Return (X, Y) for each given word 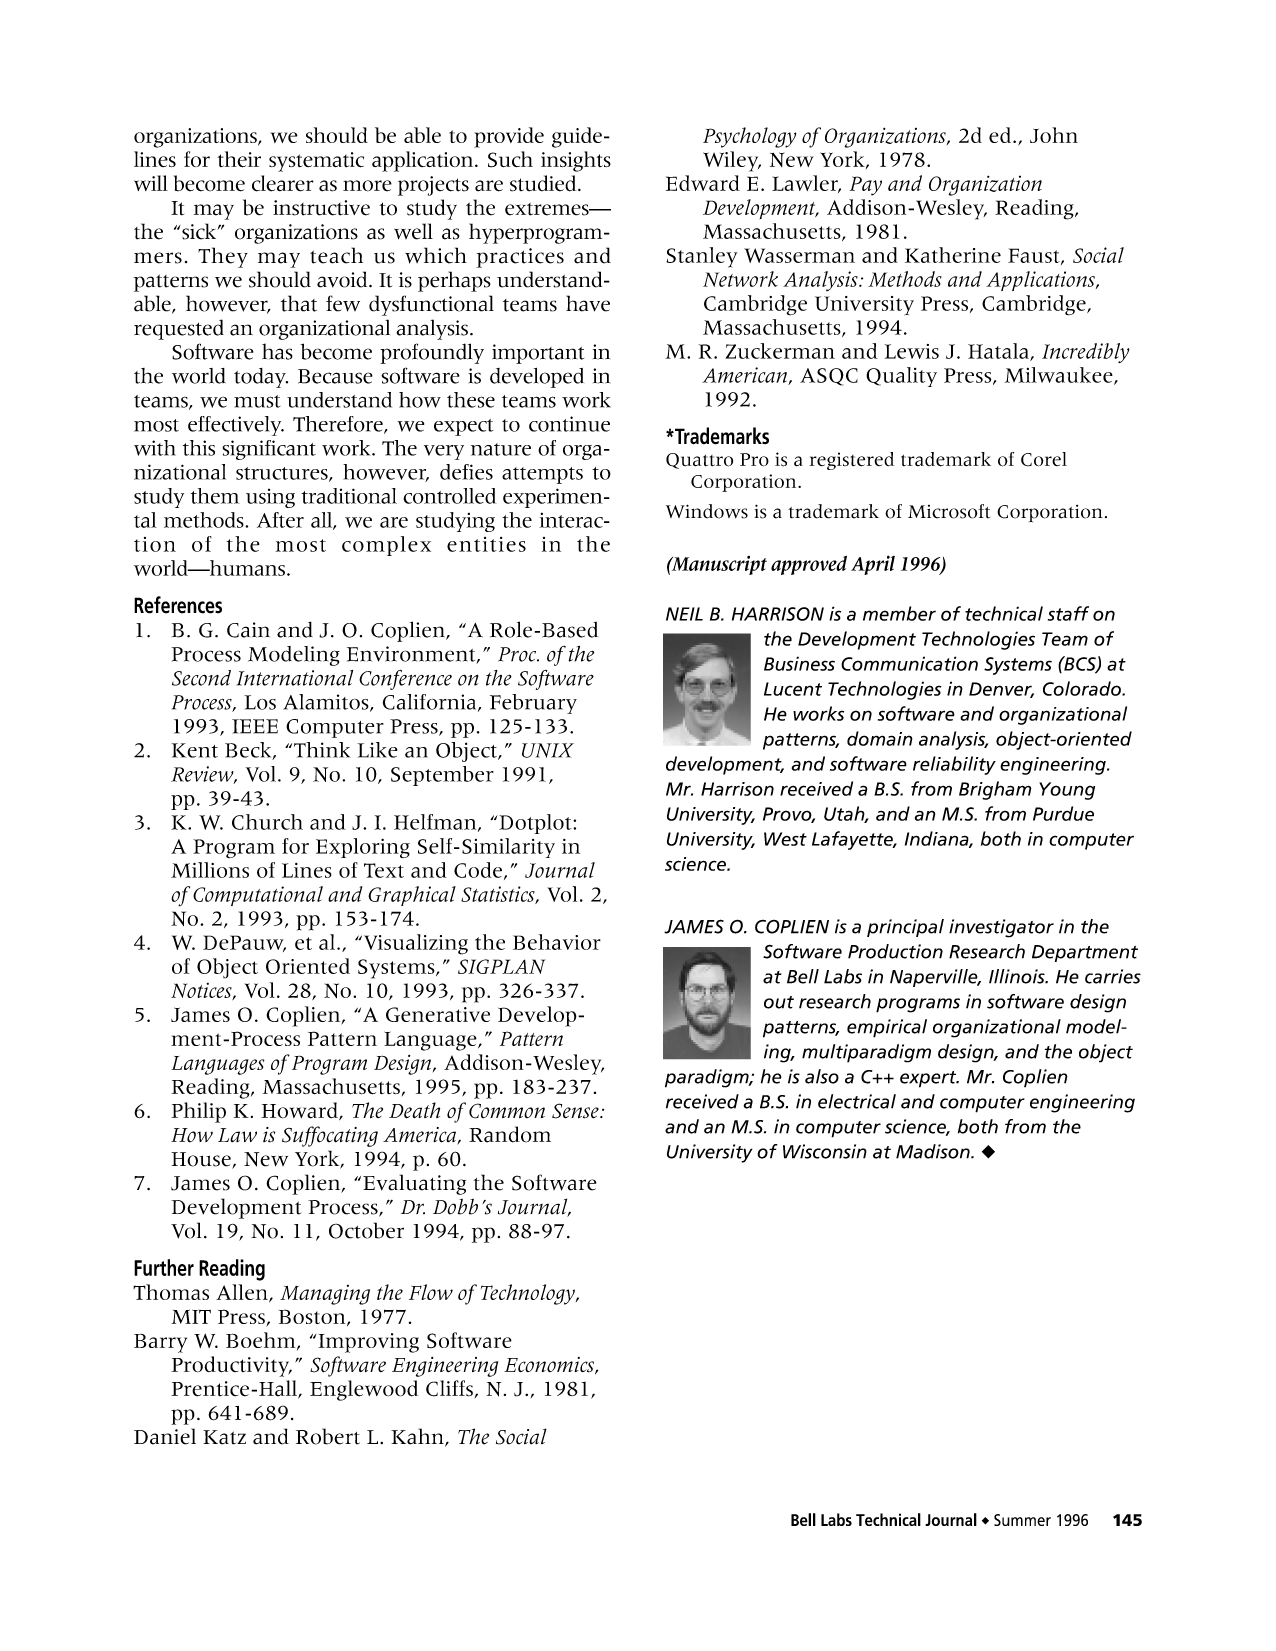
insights (576, 161)
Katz (224, 1437)
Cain (248, 630)
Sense (576, 1111)
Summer (1022, 1520)
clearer (283, 183)
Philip (198, 1112)
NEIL (684, 614)
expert (929, 1079)
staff (1068, 613)
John (1054, 135)
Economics (550, 1366)
